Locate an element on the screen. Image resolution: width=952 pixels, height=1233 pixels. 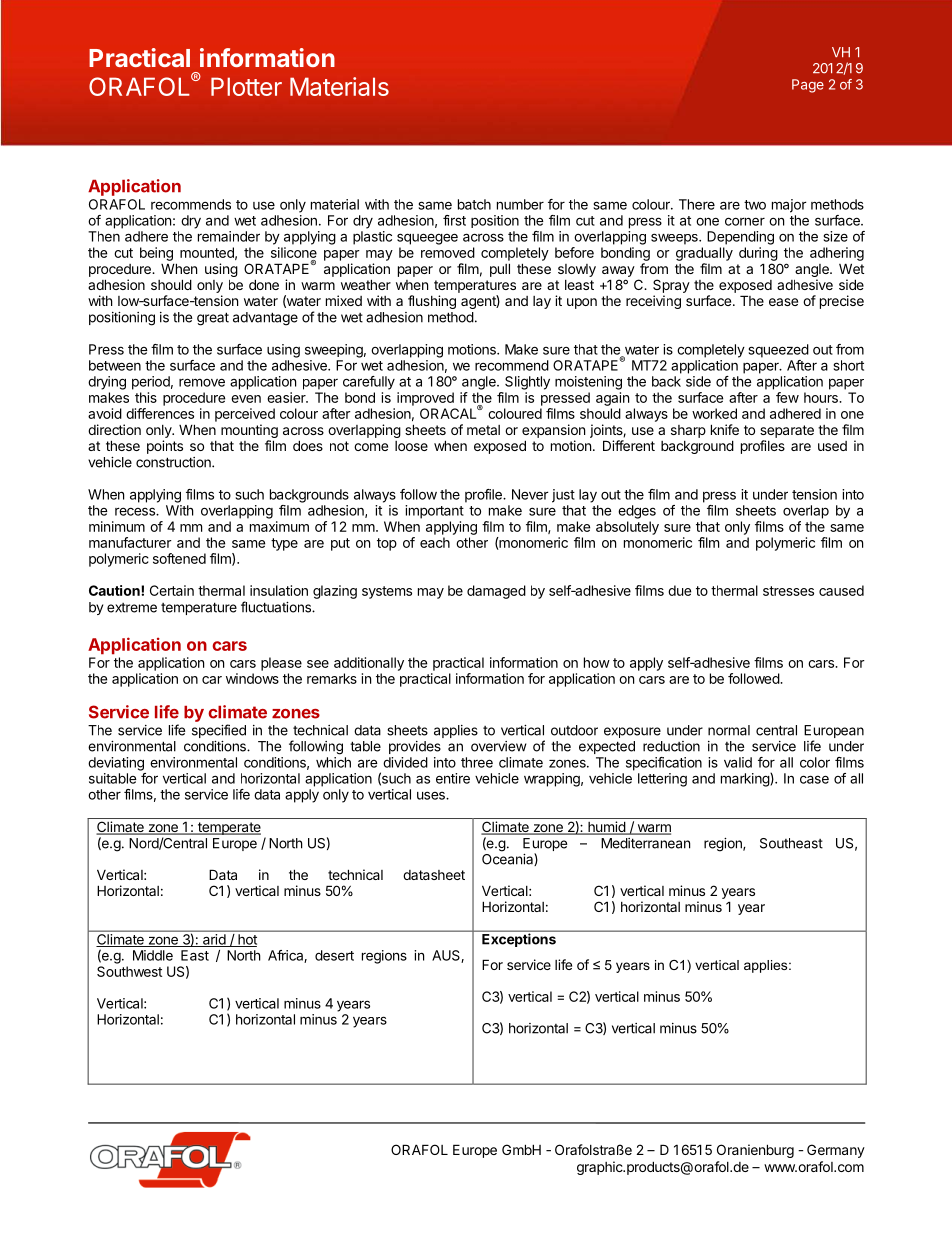
metal is located at coordinates (483, 430).
